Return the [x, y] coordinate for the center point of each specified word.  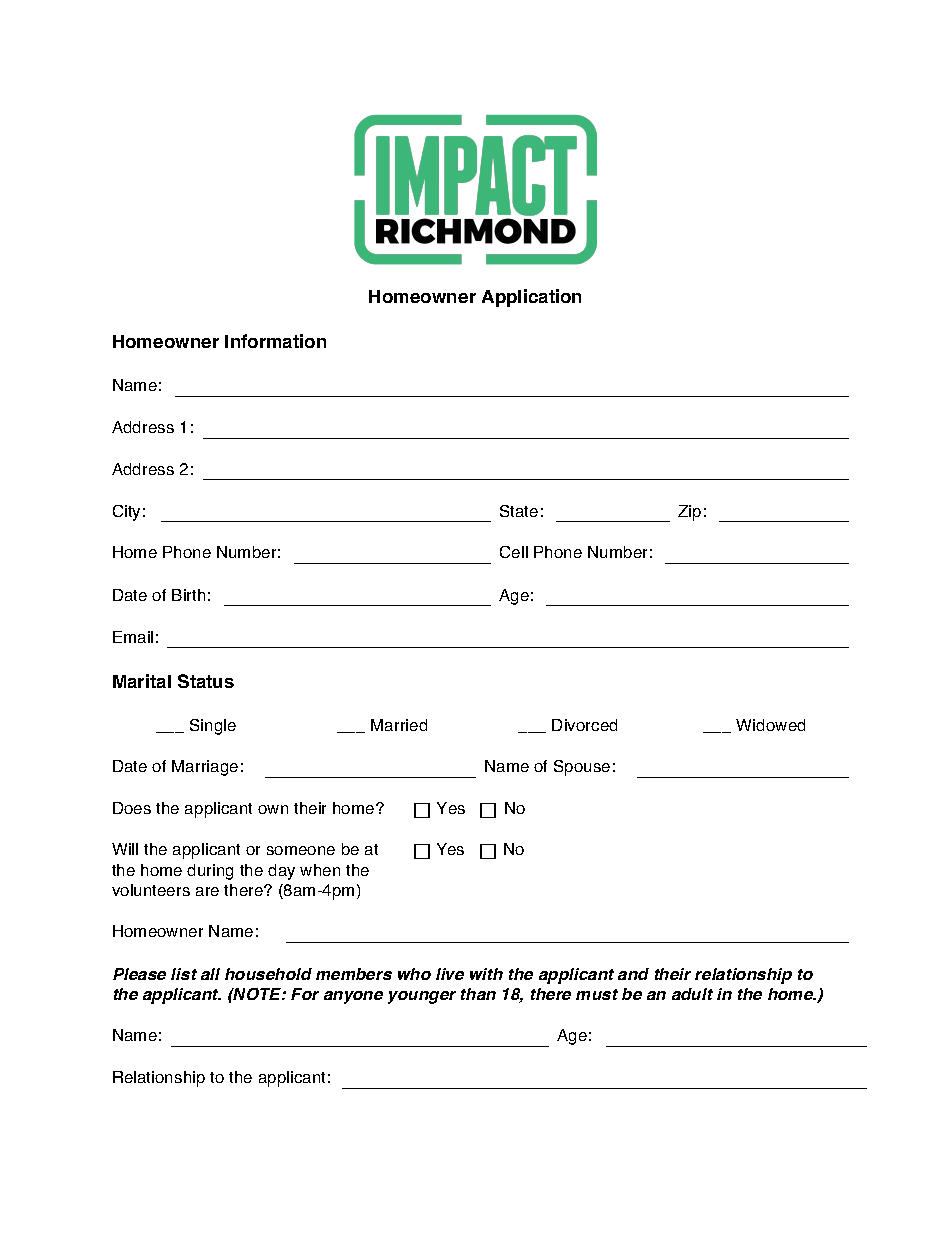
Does [132, 808]
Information [275, 341]
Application [531, 298]
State [519, 511]
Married [399, 725]
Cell [514, 552]
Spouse [582, 768]
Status [206, 681]
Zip [689, 513]
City [126, 513]
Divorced [584, 725]
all [210, 974]
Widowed [770, 725]
